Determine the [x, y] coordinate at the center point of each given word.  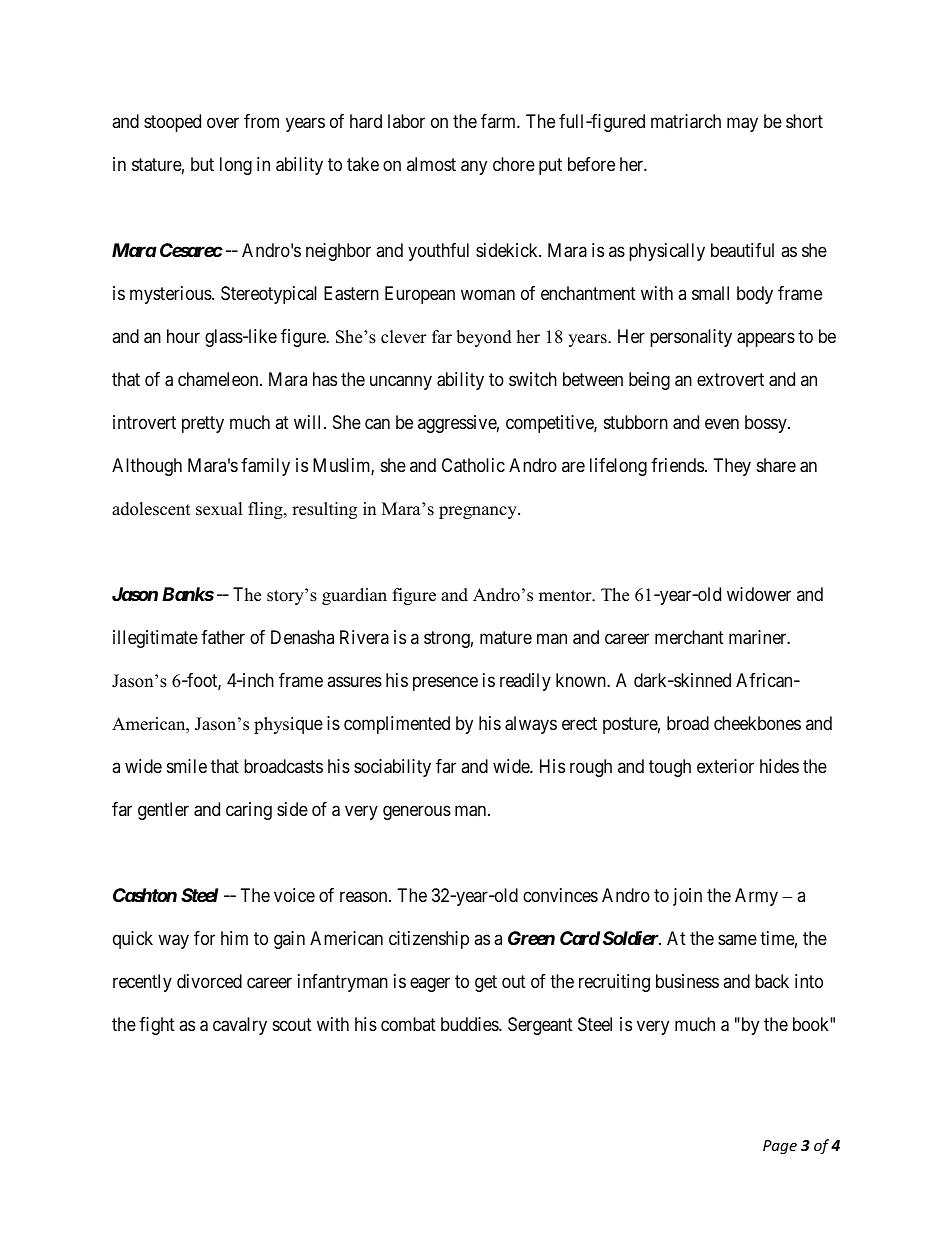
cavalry [240, 1026]
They [732, 467]
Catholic [473, 465]
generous [417, 812]
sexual [219, 509]
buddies [470, 1024]
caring [249, 811]
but [202, 164]
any [474, 168]
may [742, 125]
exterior [725, 766]
